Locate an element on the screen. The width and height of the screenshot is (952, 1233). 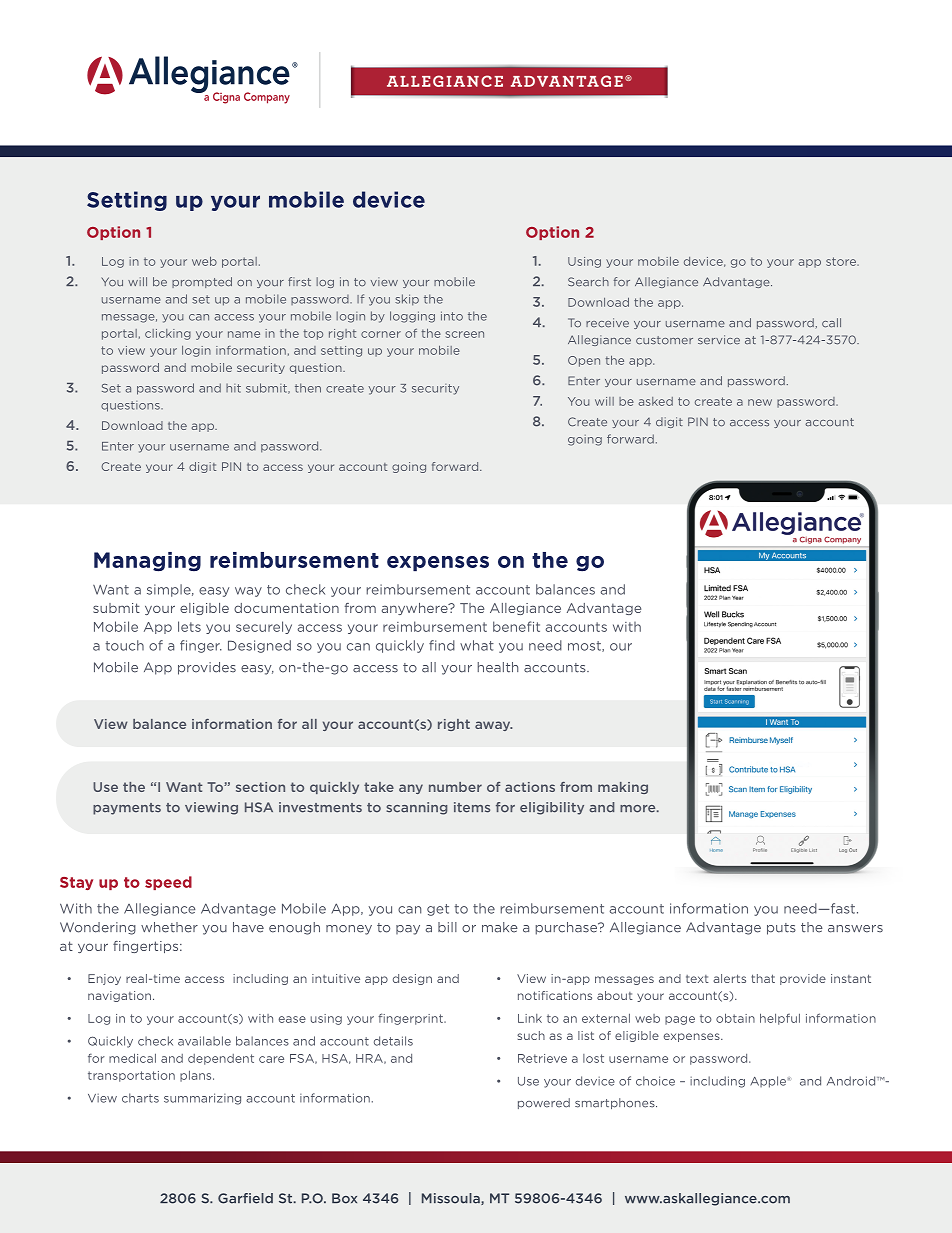
puts is located at coordinates (781, 929).
